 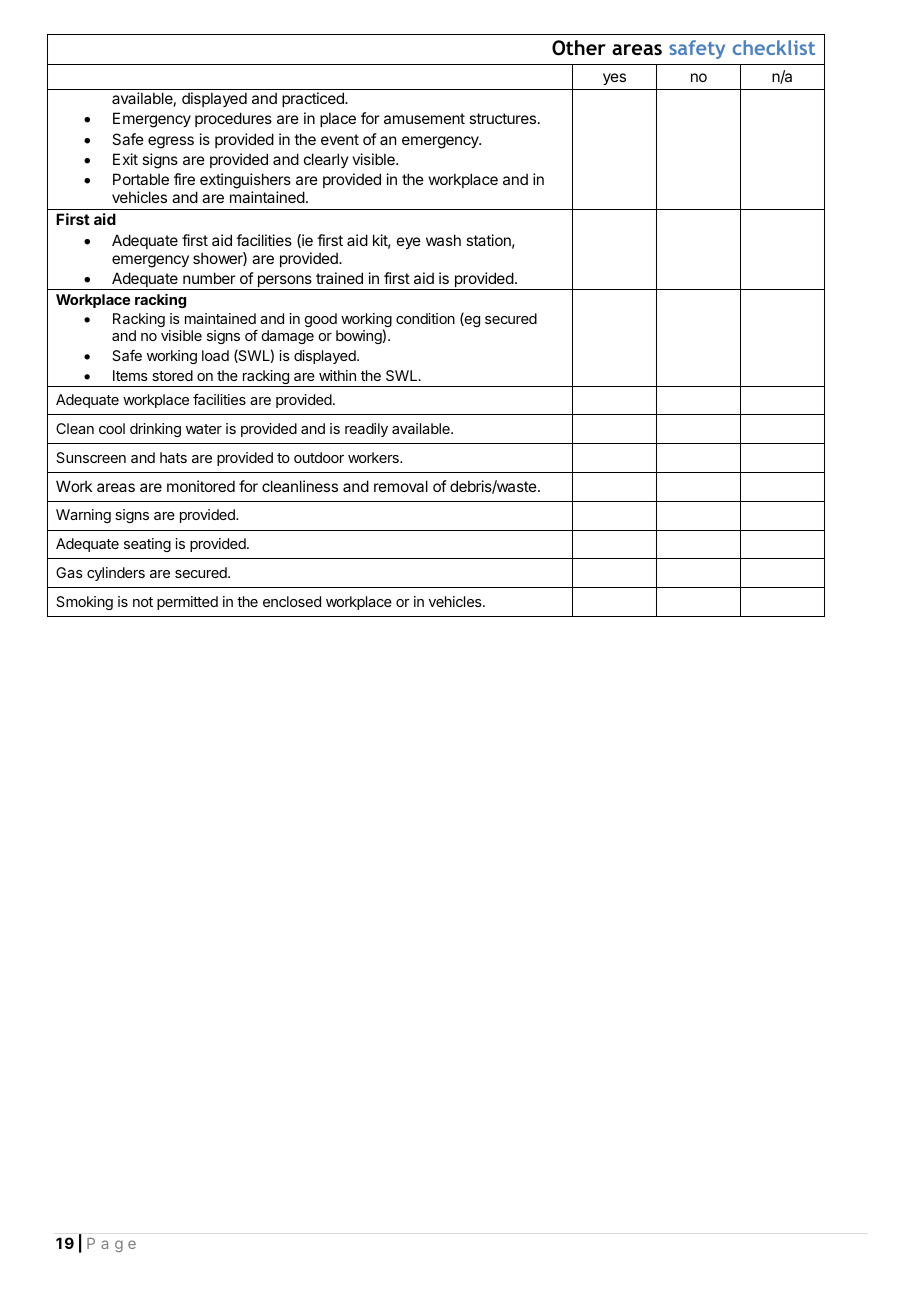 I want to click on wash, so click(x=443, y=240).
